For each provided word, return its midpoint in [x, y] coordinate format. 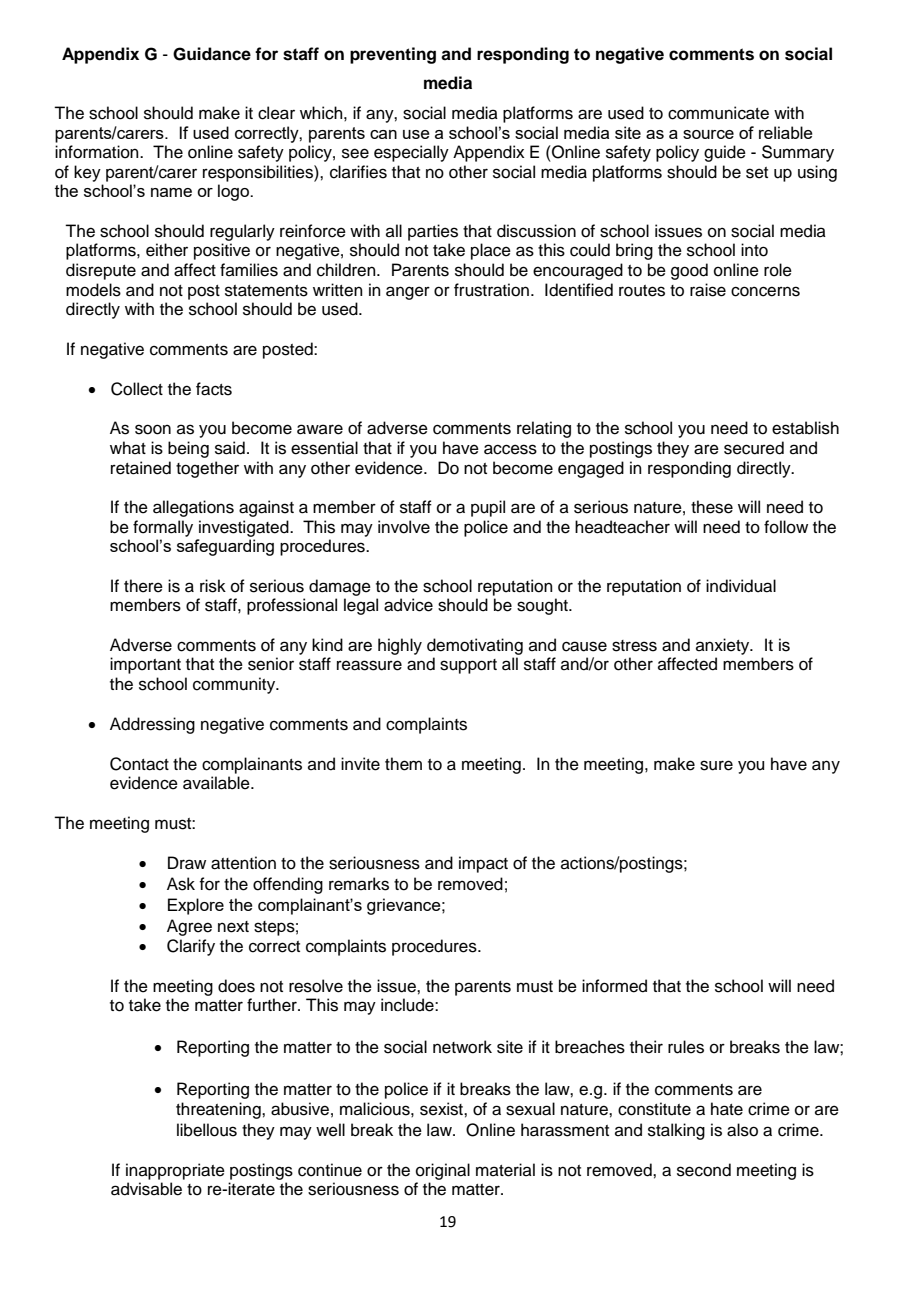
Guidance [212, 54]
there [143, 586]
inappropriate [175, 1171]
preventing [393, 55]
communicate [718, 113]
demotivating [475, 646]
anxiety [724, 646]
